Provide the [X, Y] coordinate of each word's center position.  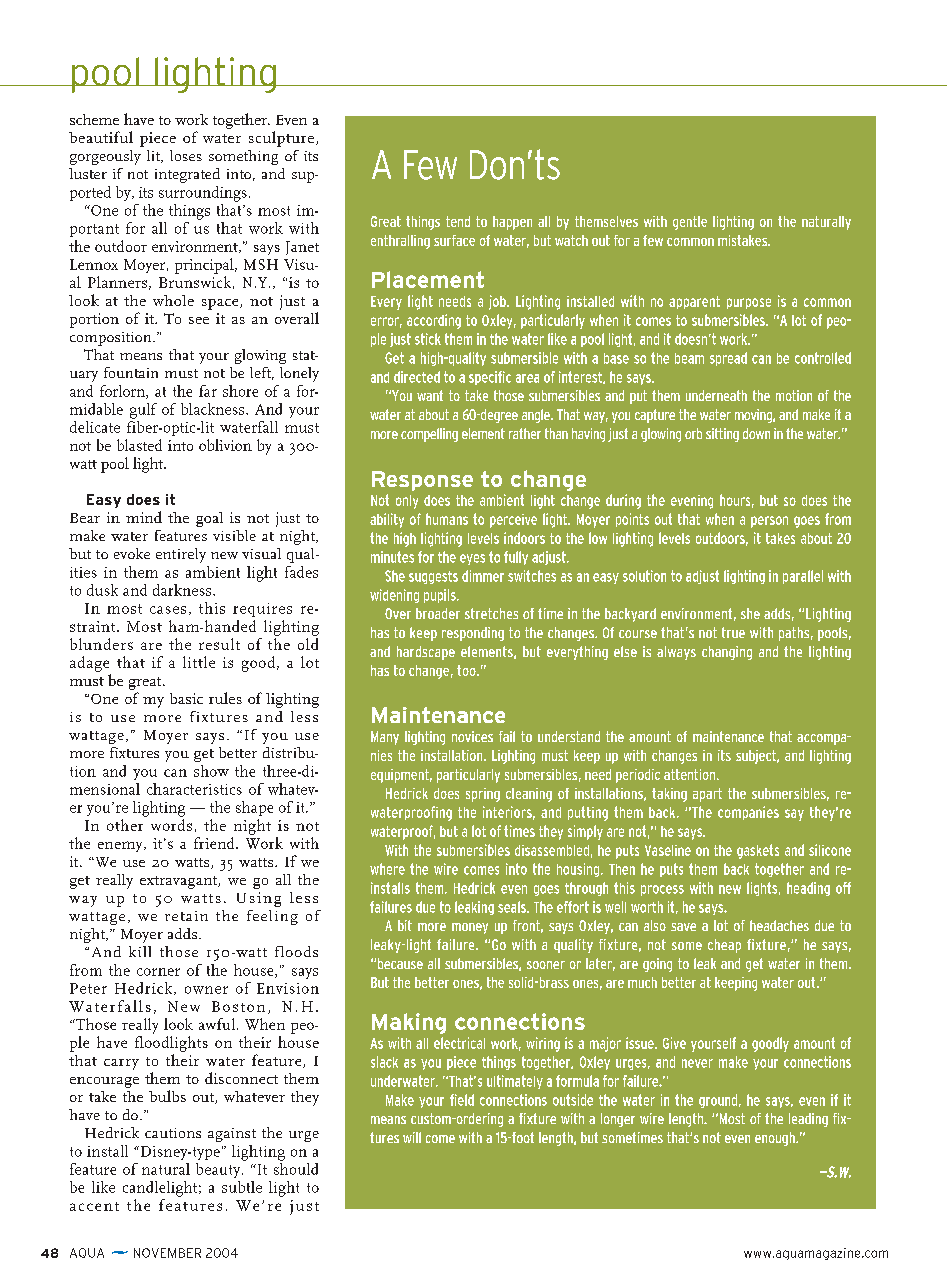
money [470, 928]
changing [727, 653]
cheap [724, 946]
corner [158, 972]
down [756, 433]
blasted [139, 445]
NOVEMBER [167, 1253]
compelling [429, 435]
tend [458, 221]
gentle [690, 223]
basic [186, 698]
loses [186, 155]
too [467, 670]
